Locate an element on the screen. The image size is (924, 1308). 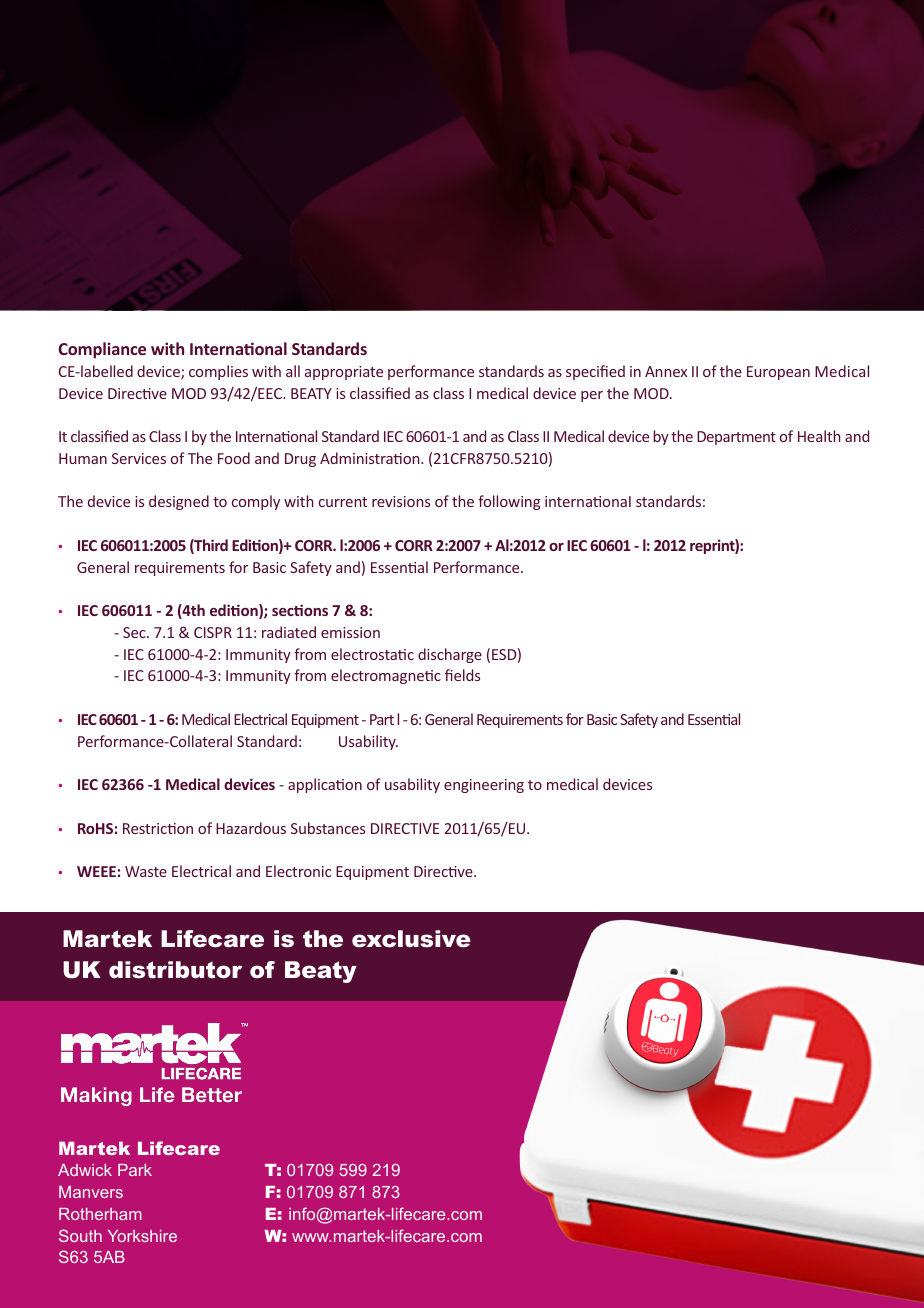
appropriate is located at coordinates (344, 373).
